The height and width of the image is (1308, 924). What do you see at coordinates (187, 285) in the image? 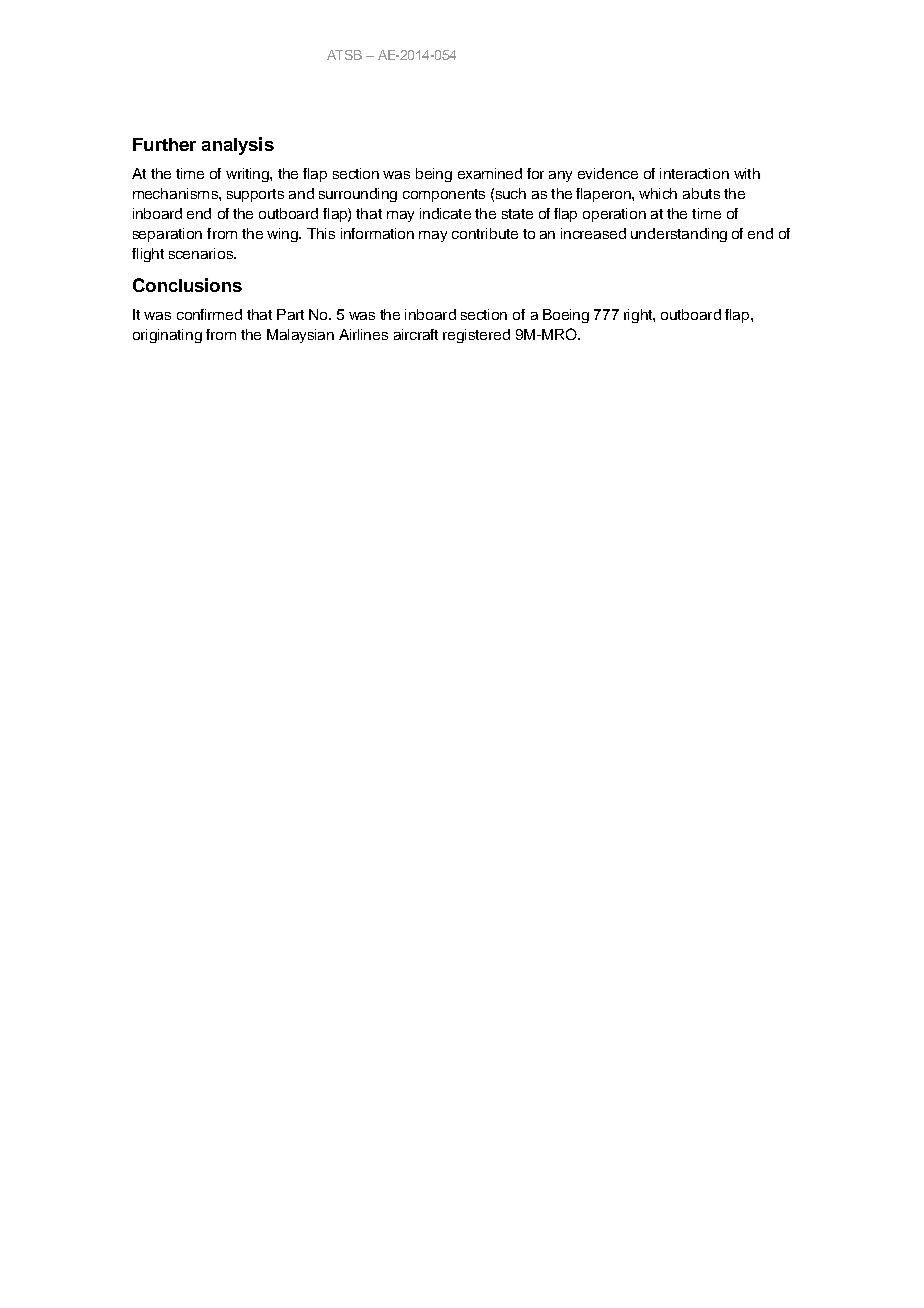
I see `Conclusions` at bounding box center [187, 285].
